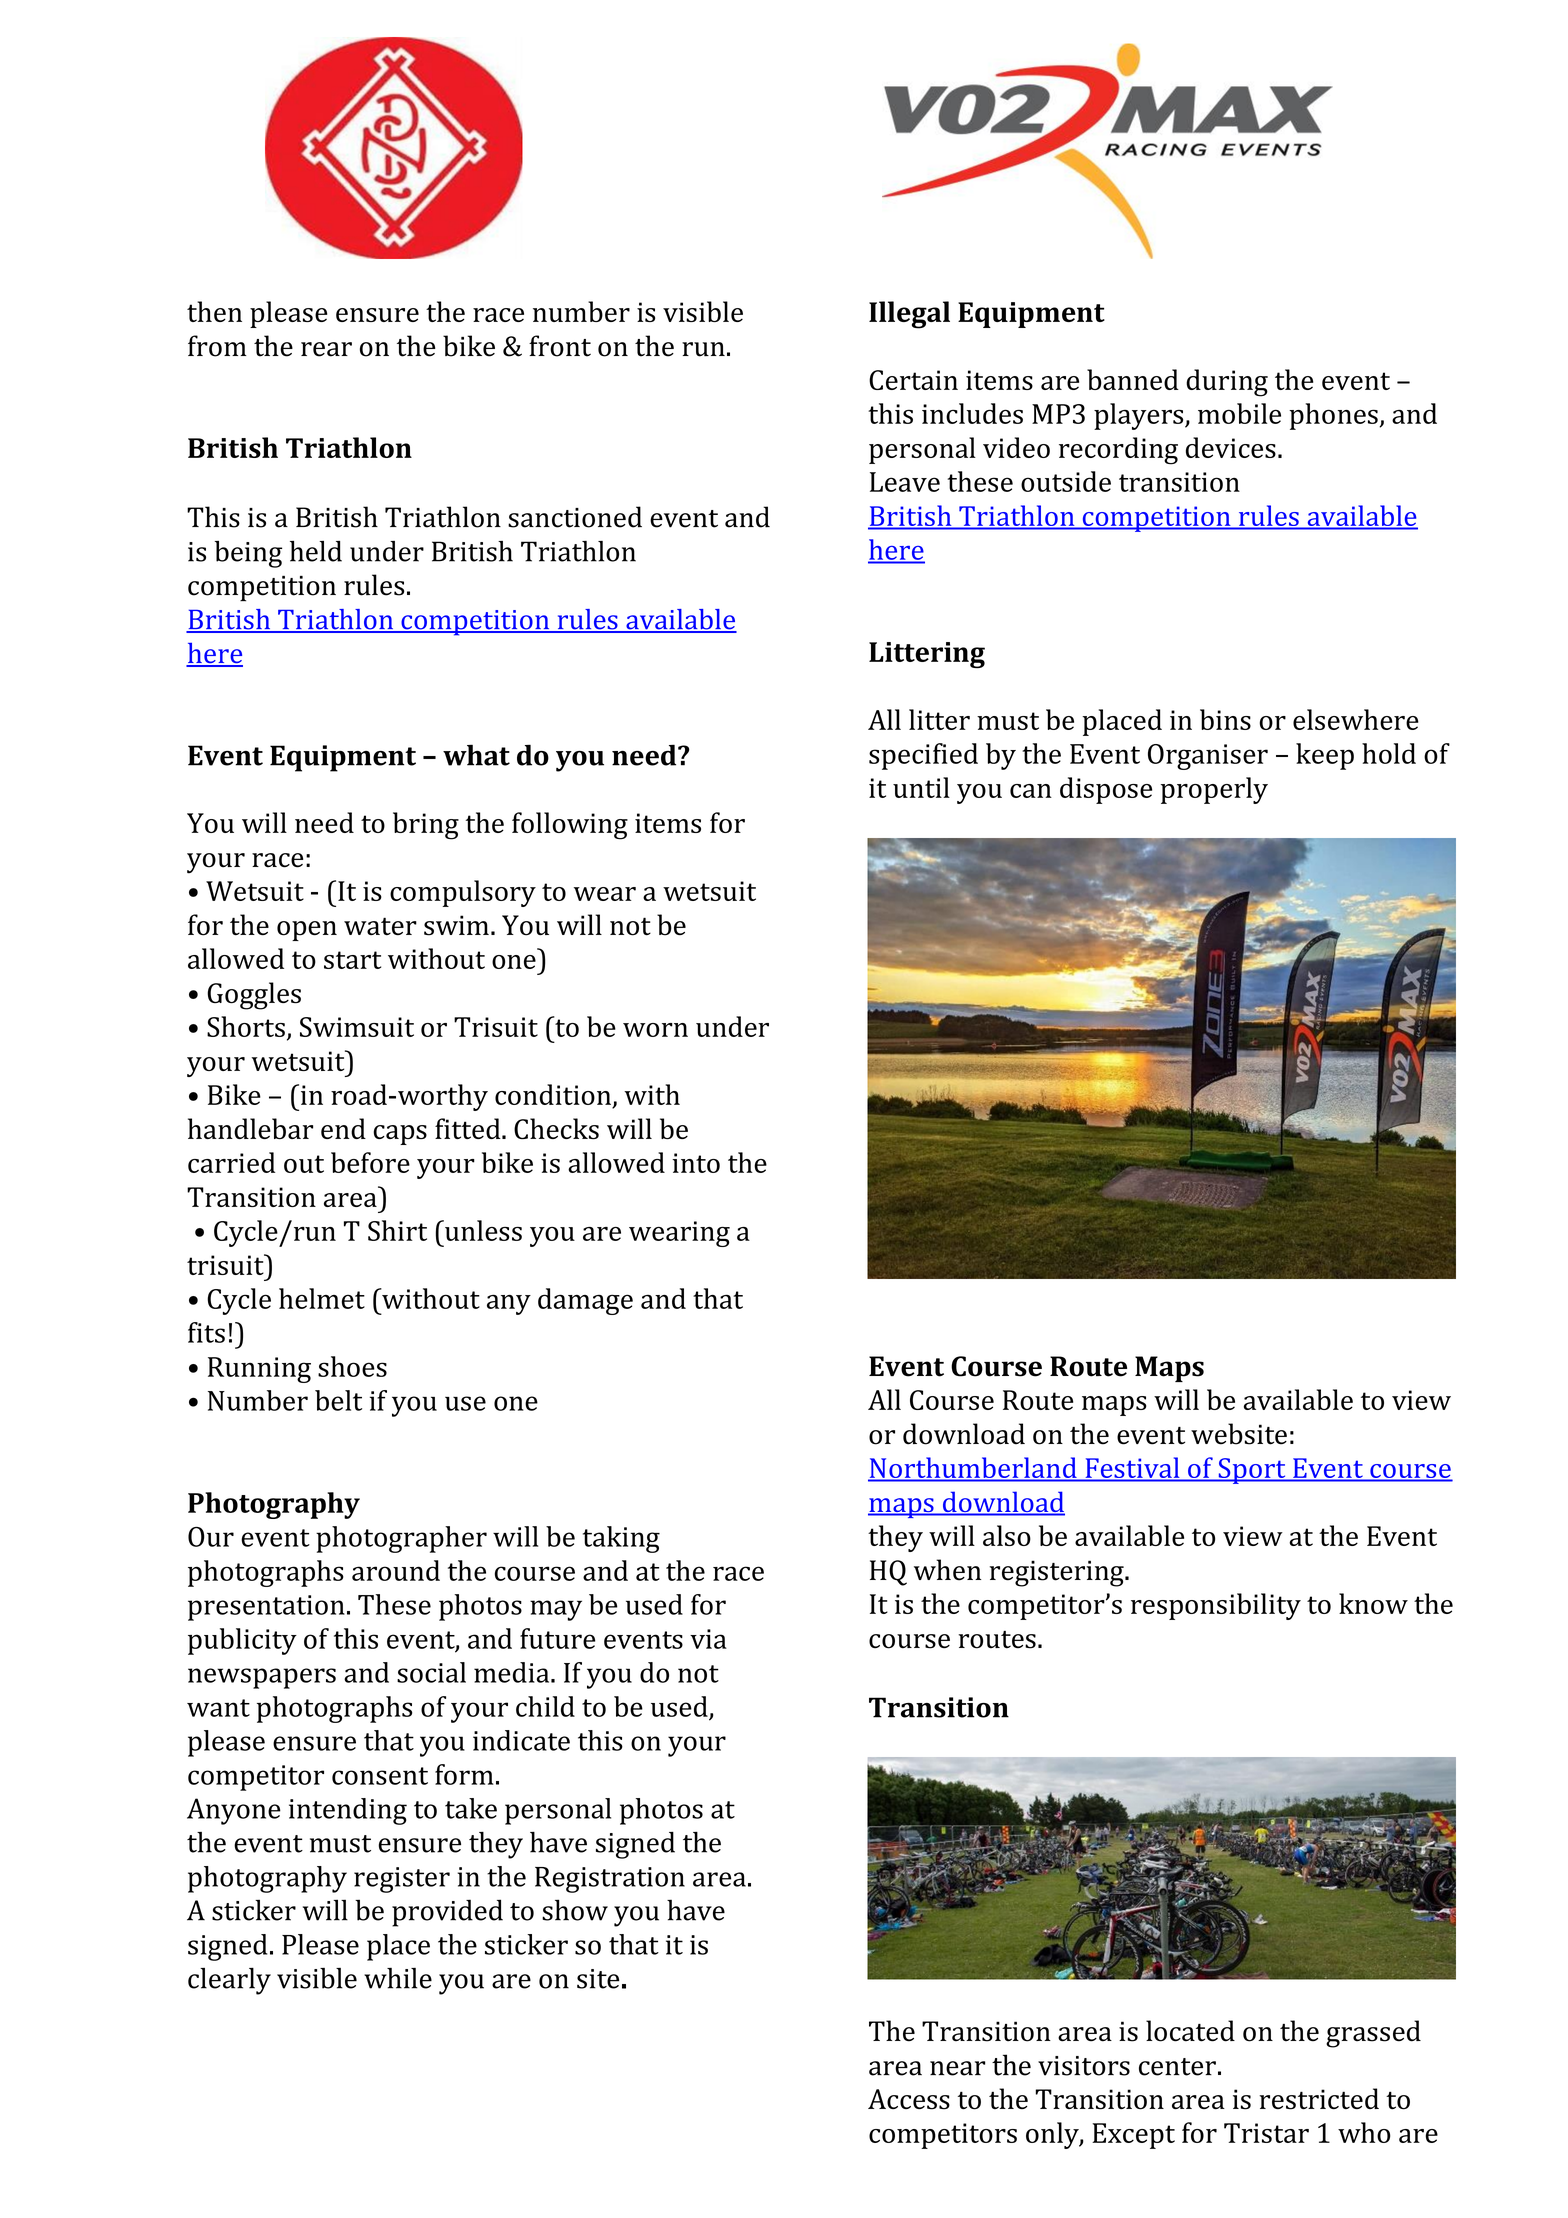 The image size is (1568, 2218). What do you see at coordinates (947, 1570) in the page?
I see `when` at bounding box center [947, 1570].
